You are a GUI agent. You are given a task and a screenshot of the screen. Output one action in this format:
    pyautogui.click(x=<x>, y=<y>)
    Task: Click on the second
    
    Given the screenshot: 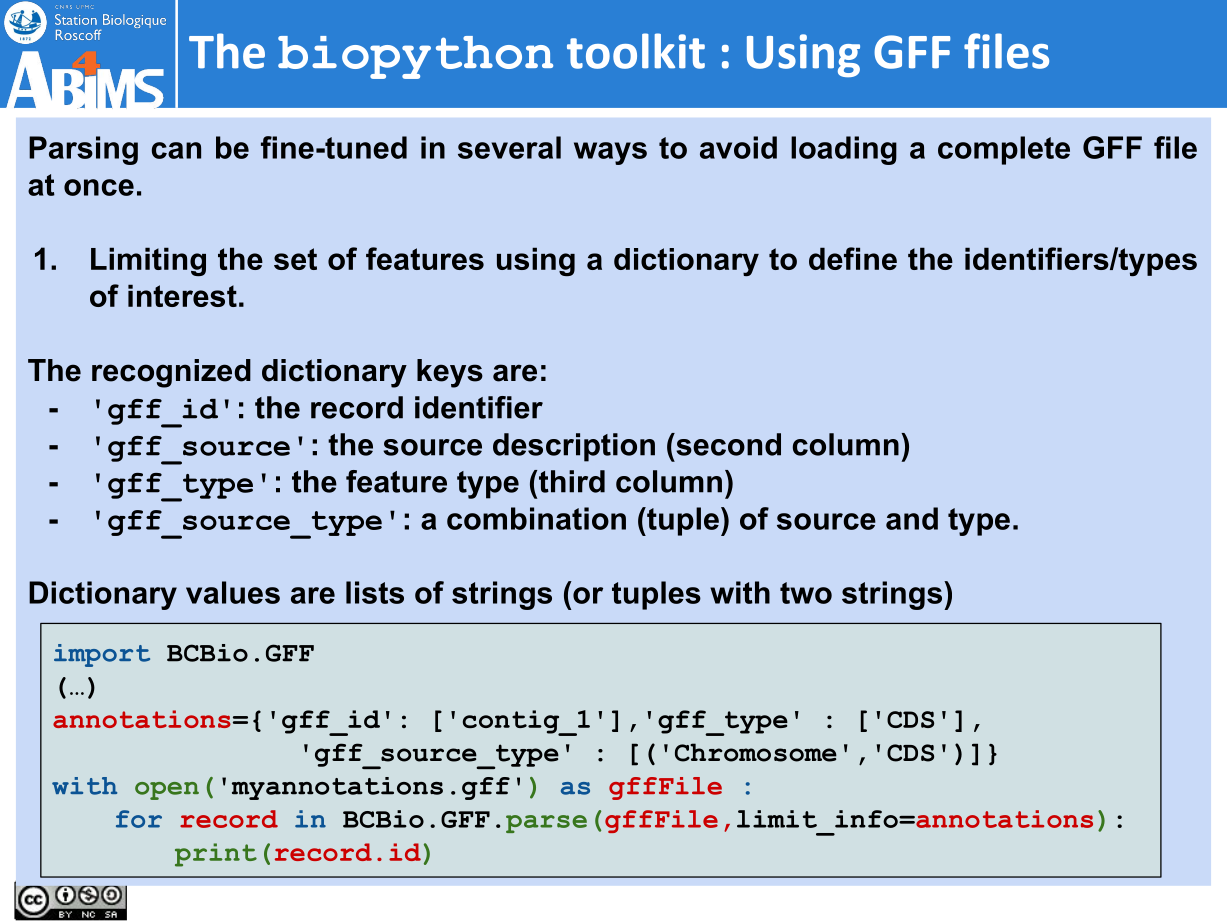 What is the action you would take?
    pyautogui.click(x=727, y=444)
